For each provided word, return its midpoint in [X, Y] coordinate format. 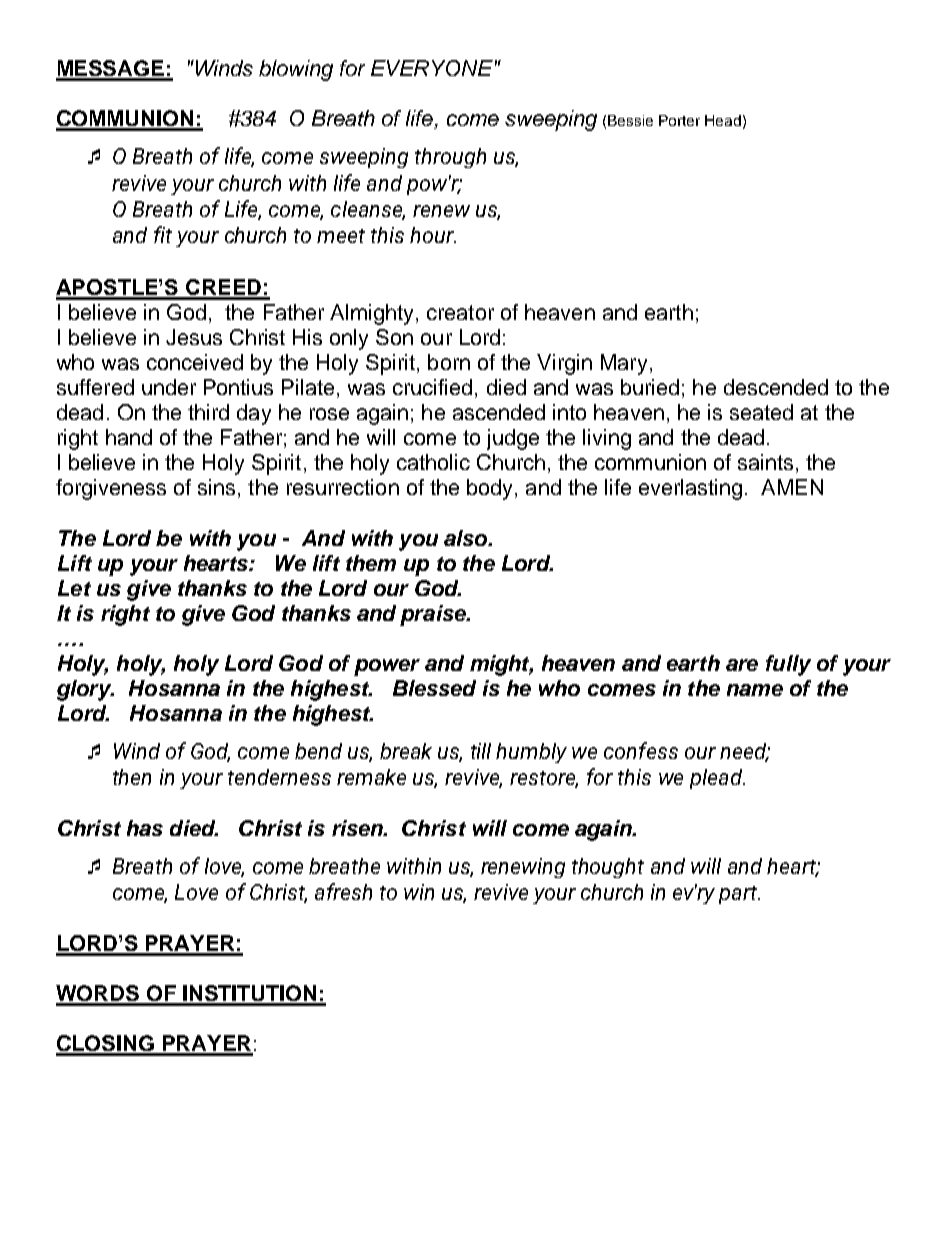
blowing [296, 70]
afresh [343, 891]
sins [216, 487]
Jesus [194, 337]
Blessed [434, 688]
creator [460, 312]
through [450, 158]
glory [85, 690]
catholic [433, 462]
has [145, 828]
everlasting [690, 489]
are [742, 665]
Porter [679, 120]
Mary [624, 364]
